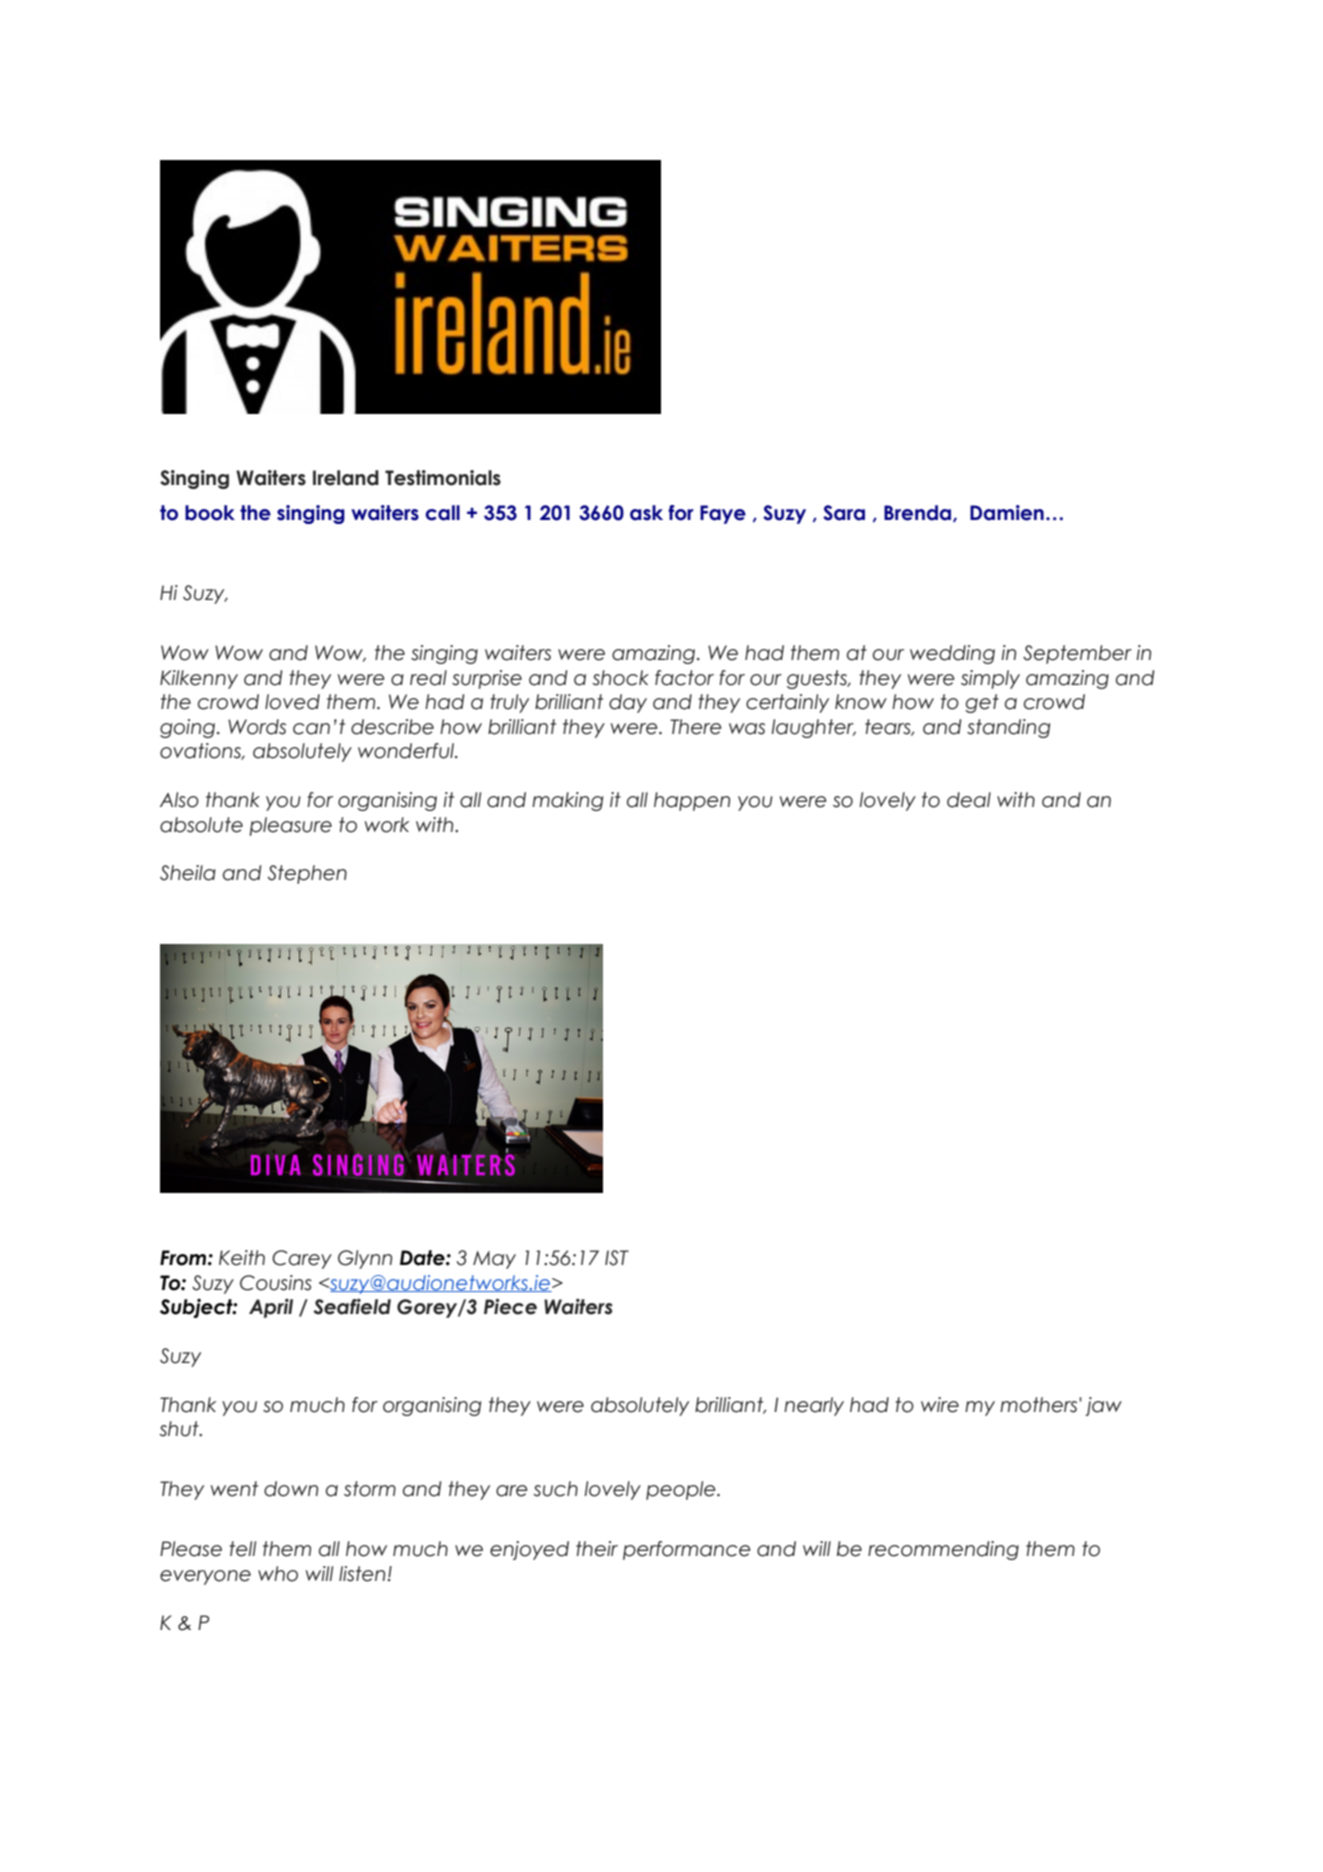 The height and width of the image is (1872, 1323). What do you see at coordinates (692, 801) in the image?
I see `happen` at bounding box center [692, 801].
